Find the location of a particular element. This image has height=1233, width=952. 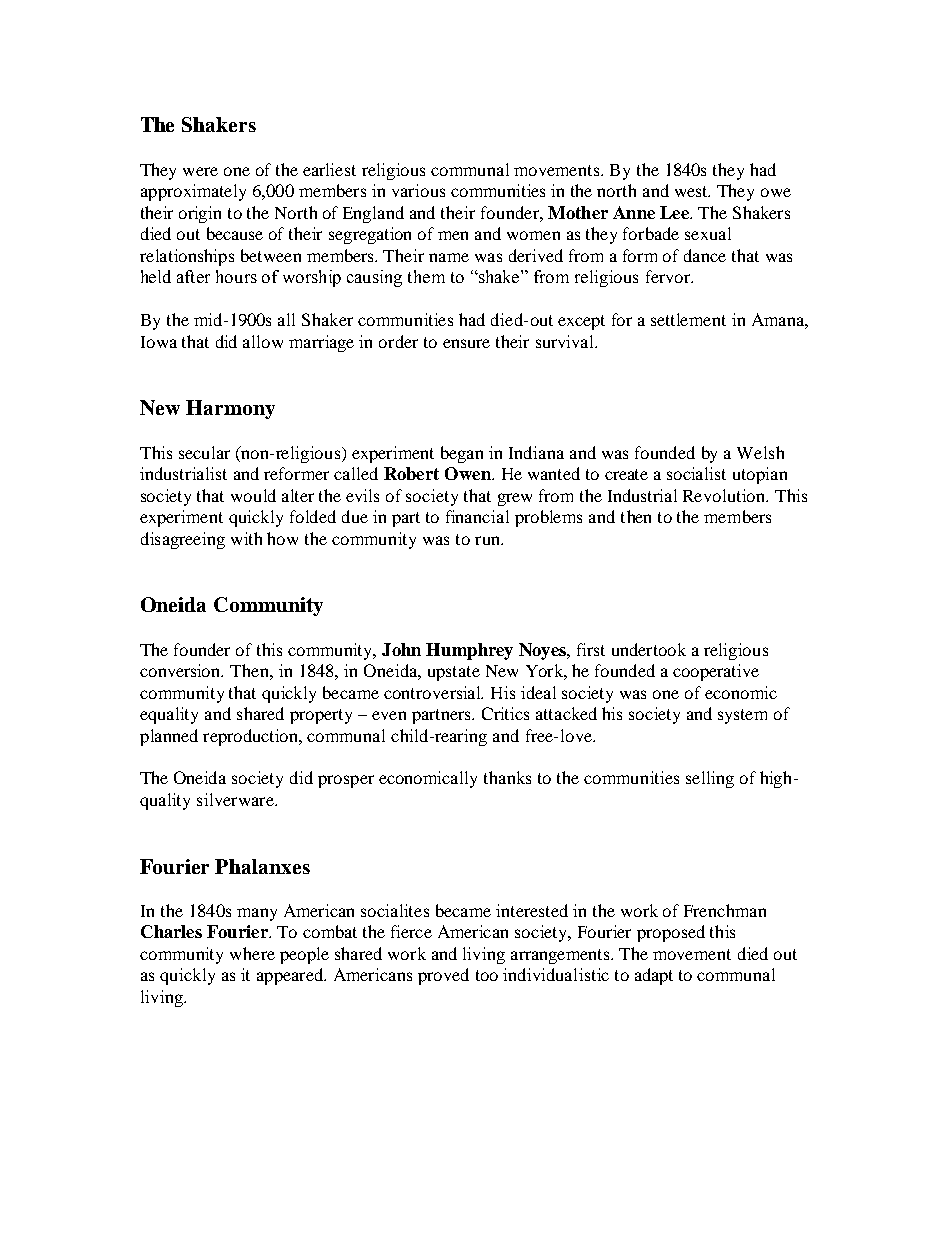

financial is located at coordinates (477, 516).
